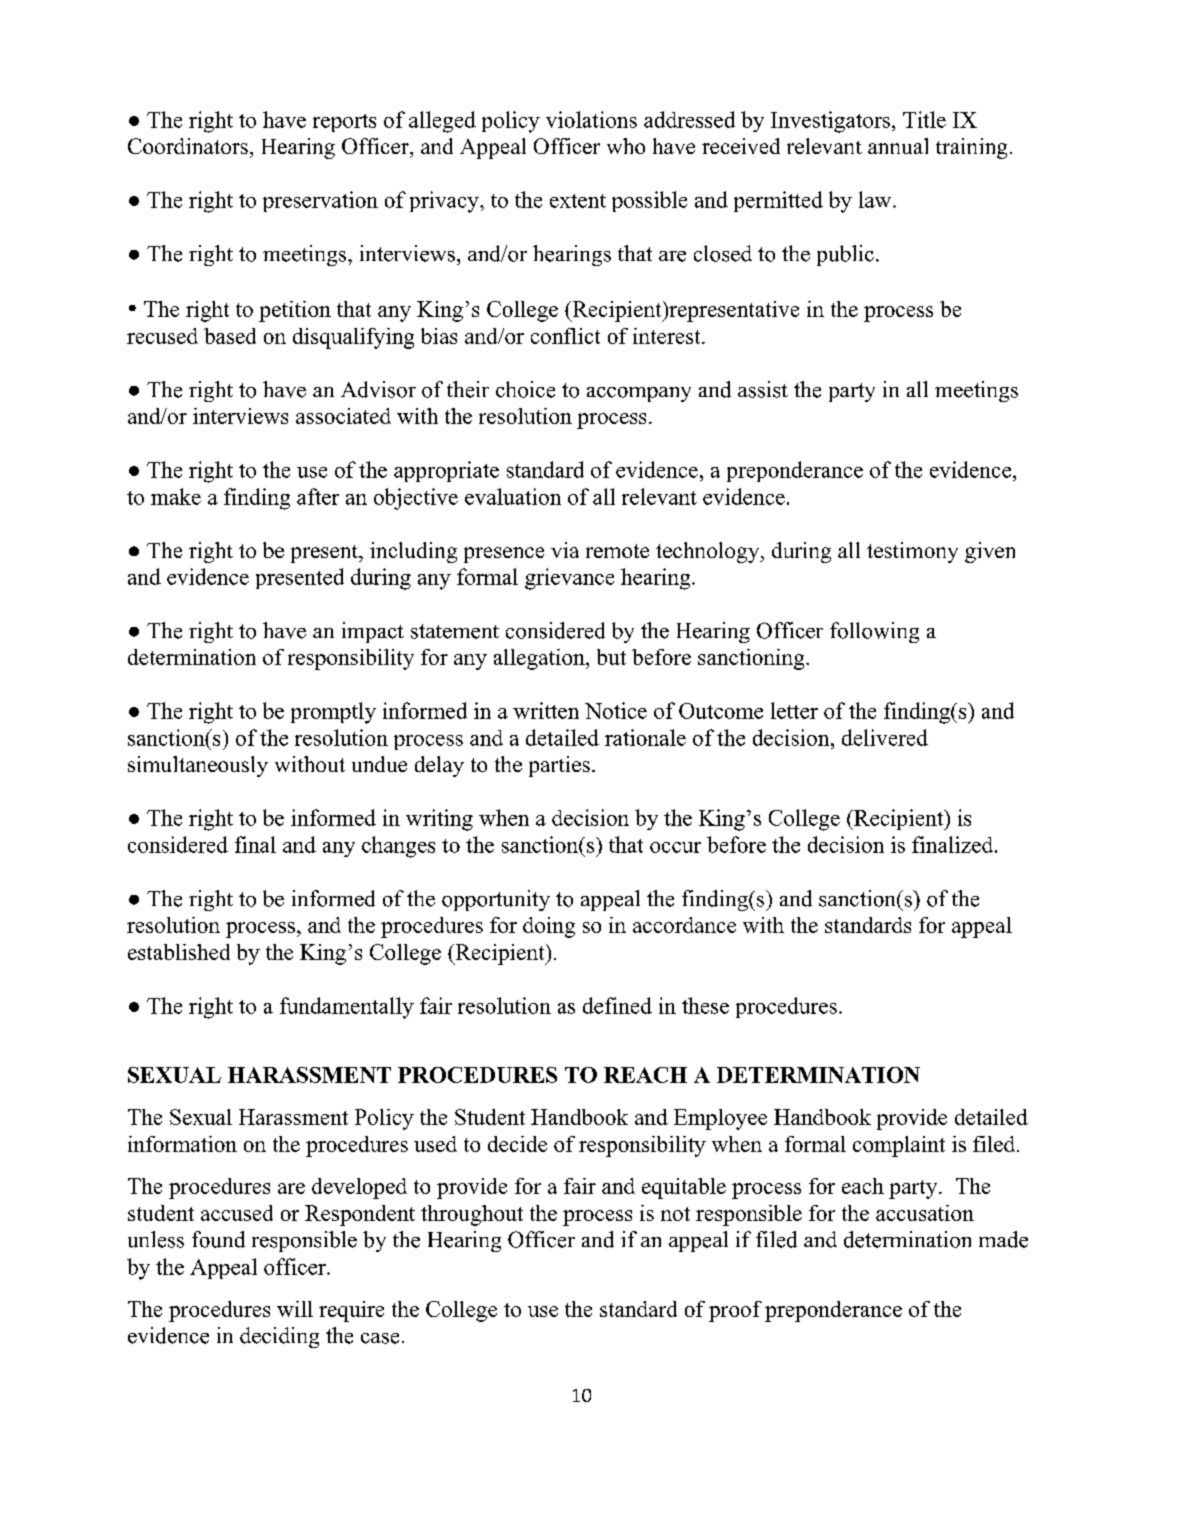  I want to click on fundamentally, so click(347, 1008).
